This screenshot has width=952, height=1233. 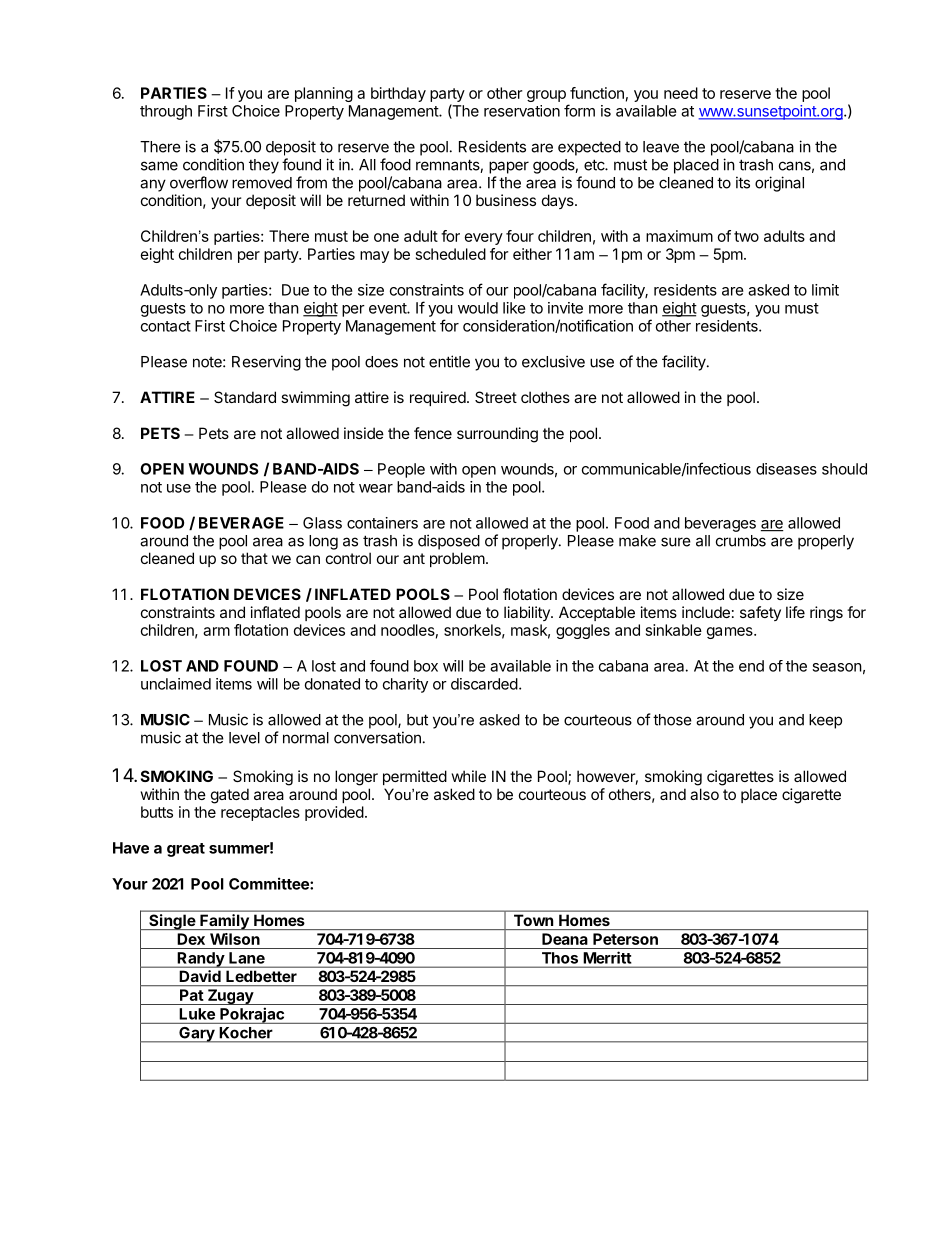 I want to click on problem, so click(x=457, y=559).
